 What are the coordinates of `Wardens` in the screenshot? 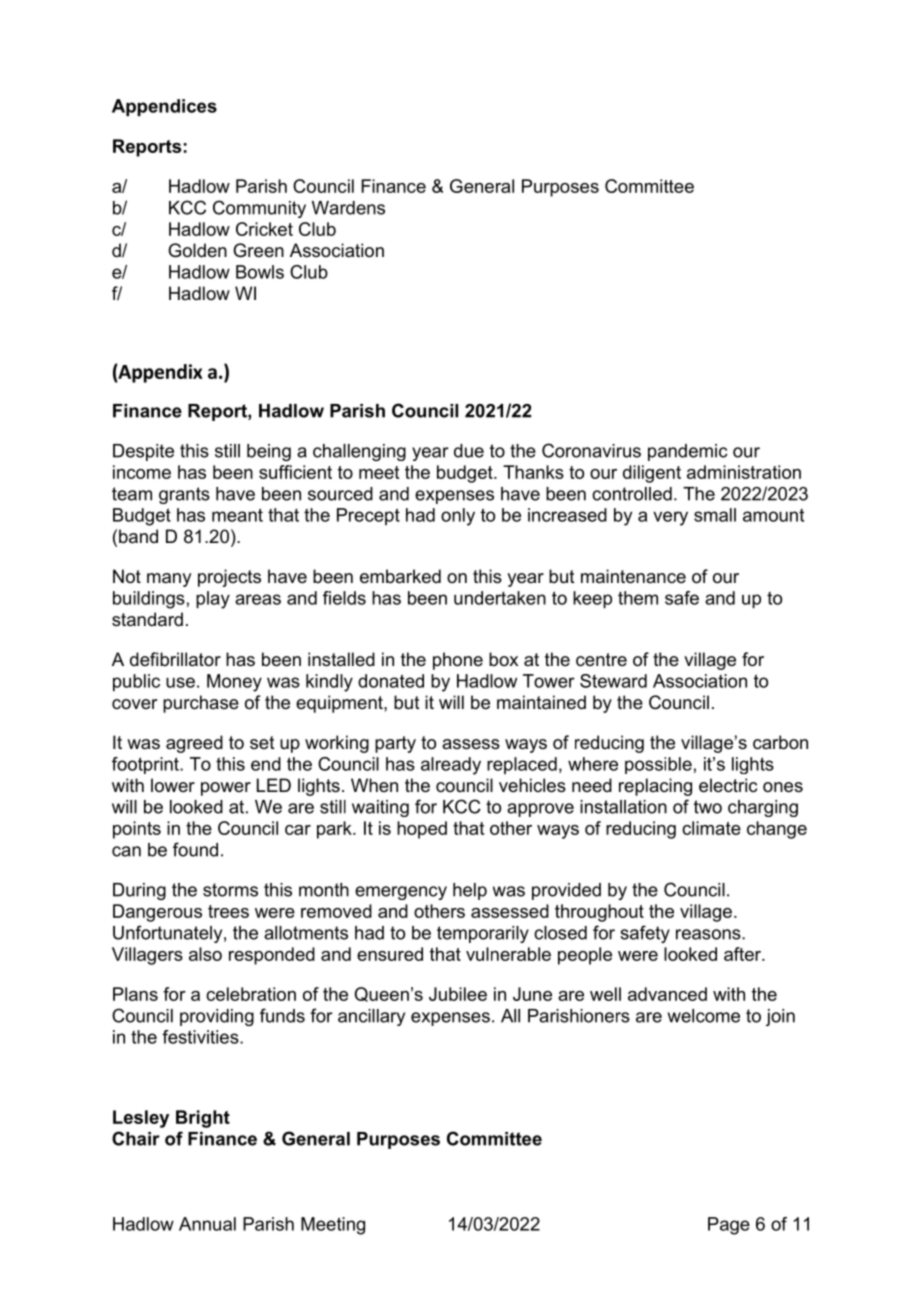 It's located at (348, 208).
